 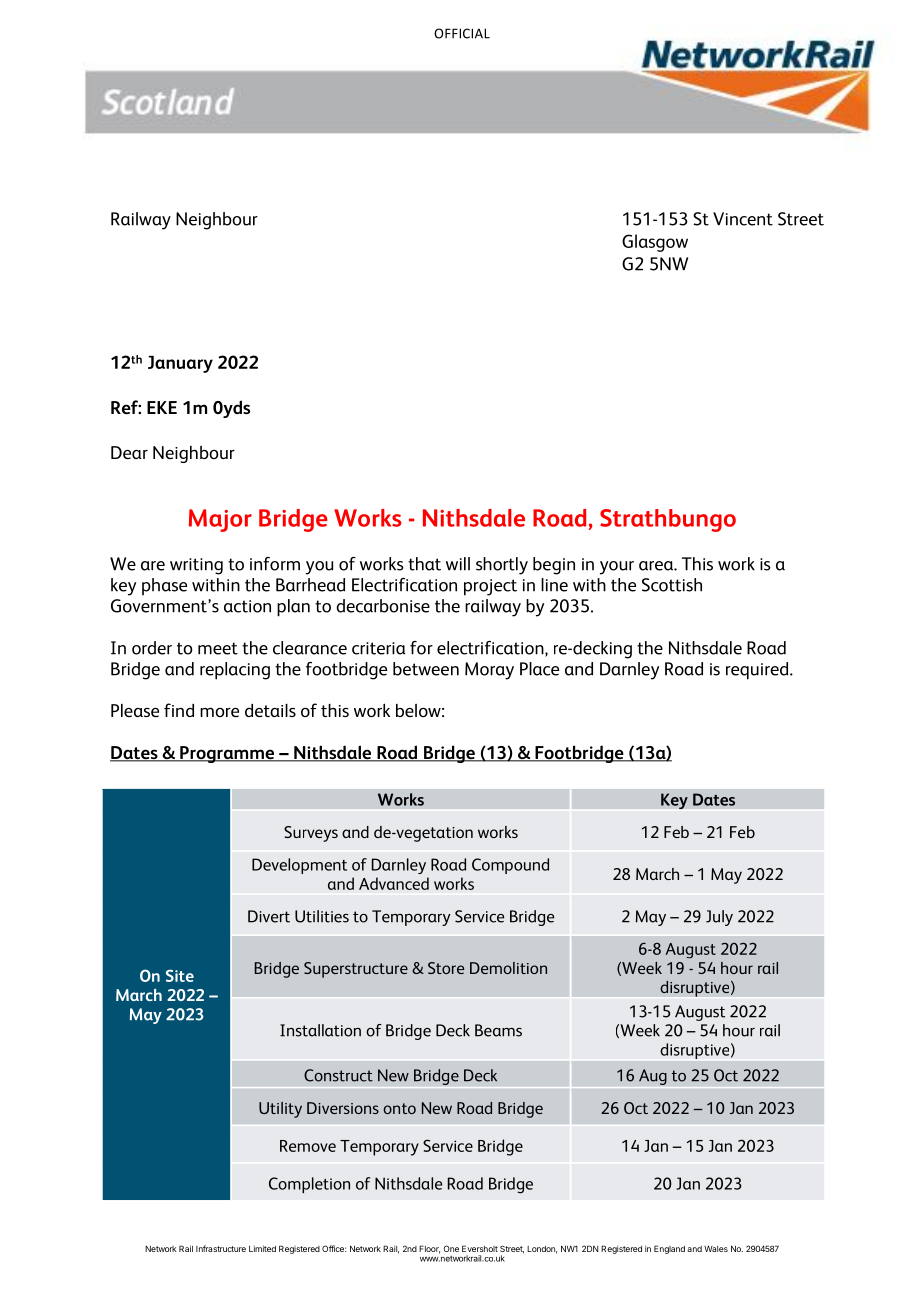 What do you see at coordinates (669, 1249) in the page?
I see `England` at bounding box center [669, 1249].
